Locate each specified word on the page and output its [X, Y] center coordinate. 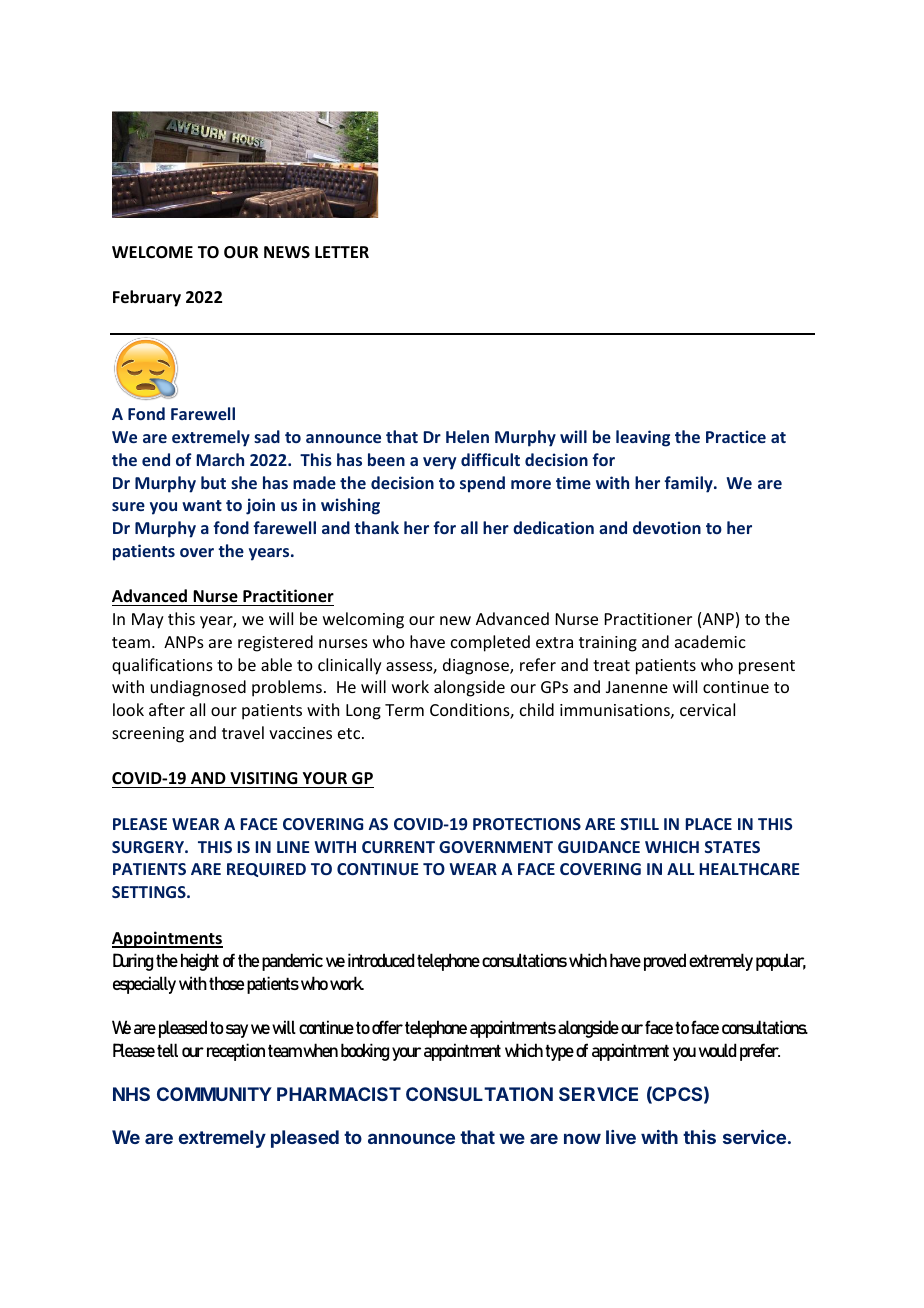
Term [404, 710]
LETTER [342, 252]
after [167, 709]
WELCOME [152, 252]
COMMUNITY [214, 1094]
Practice [736, 436]
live [621, 1137]
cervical [707, 709]
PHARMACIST [339, 1094]
